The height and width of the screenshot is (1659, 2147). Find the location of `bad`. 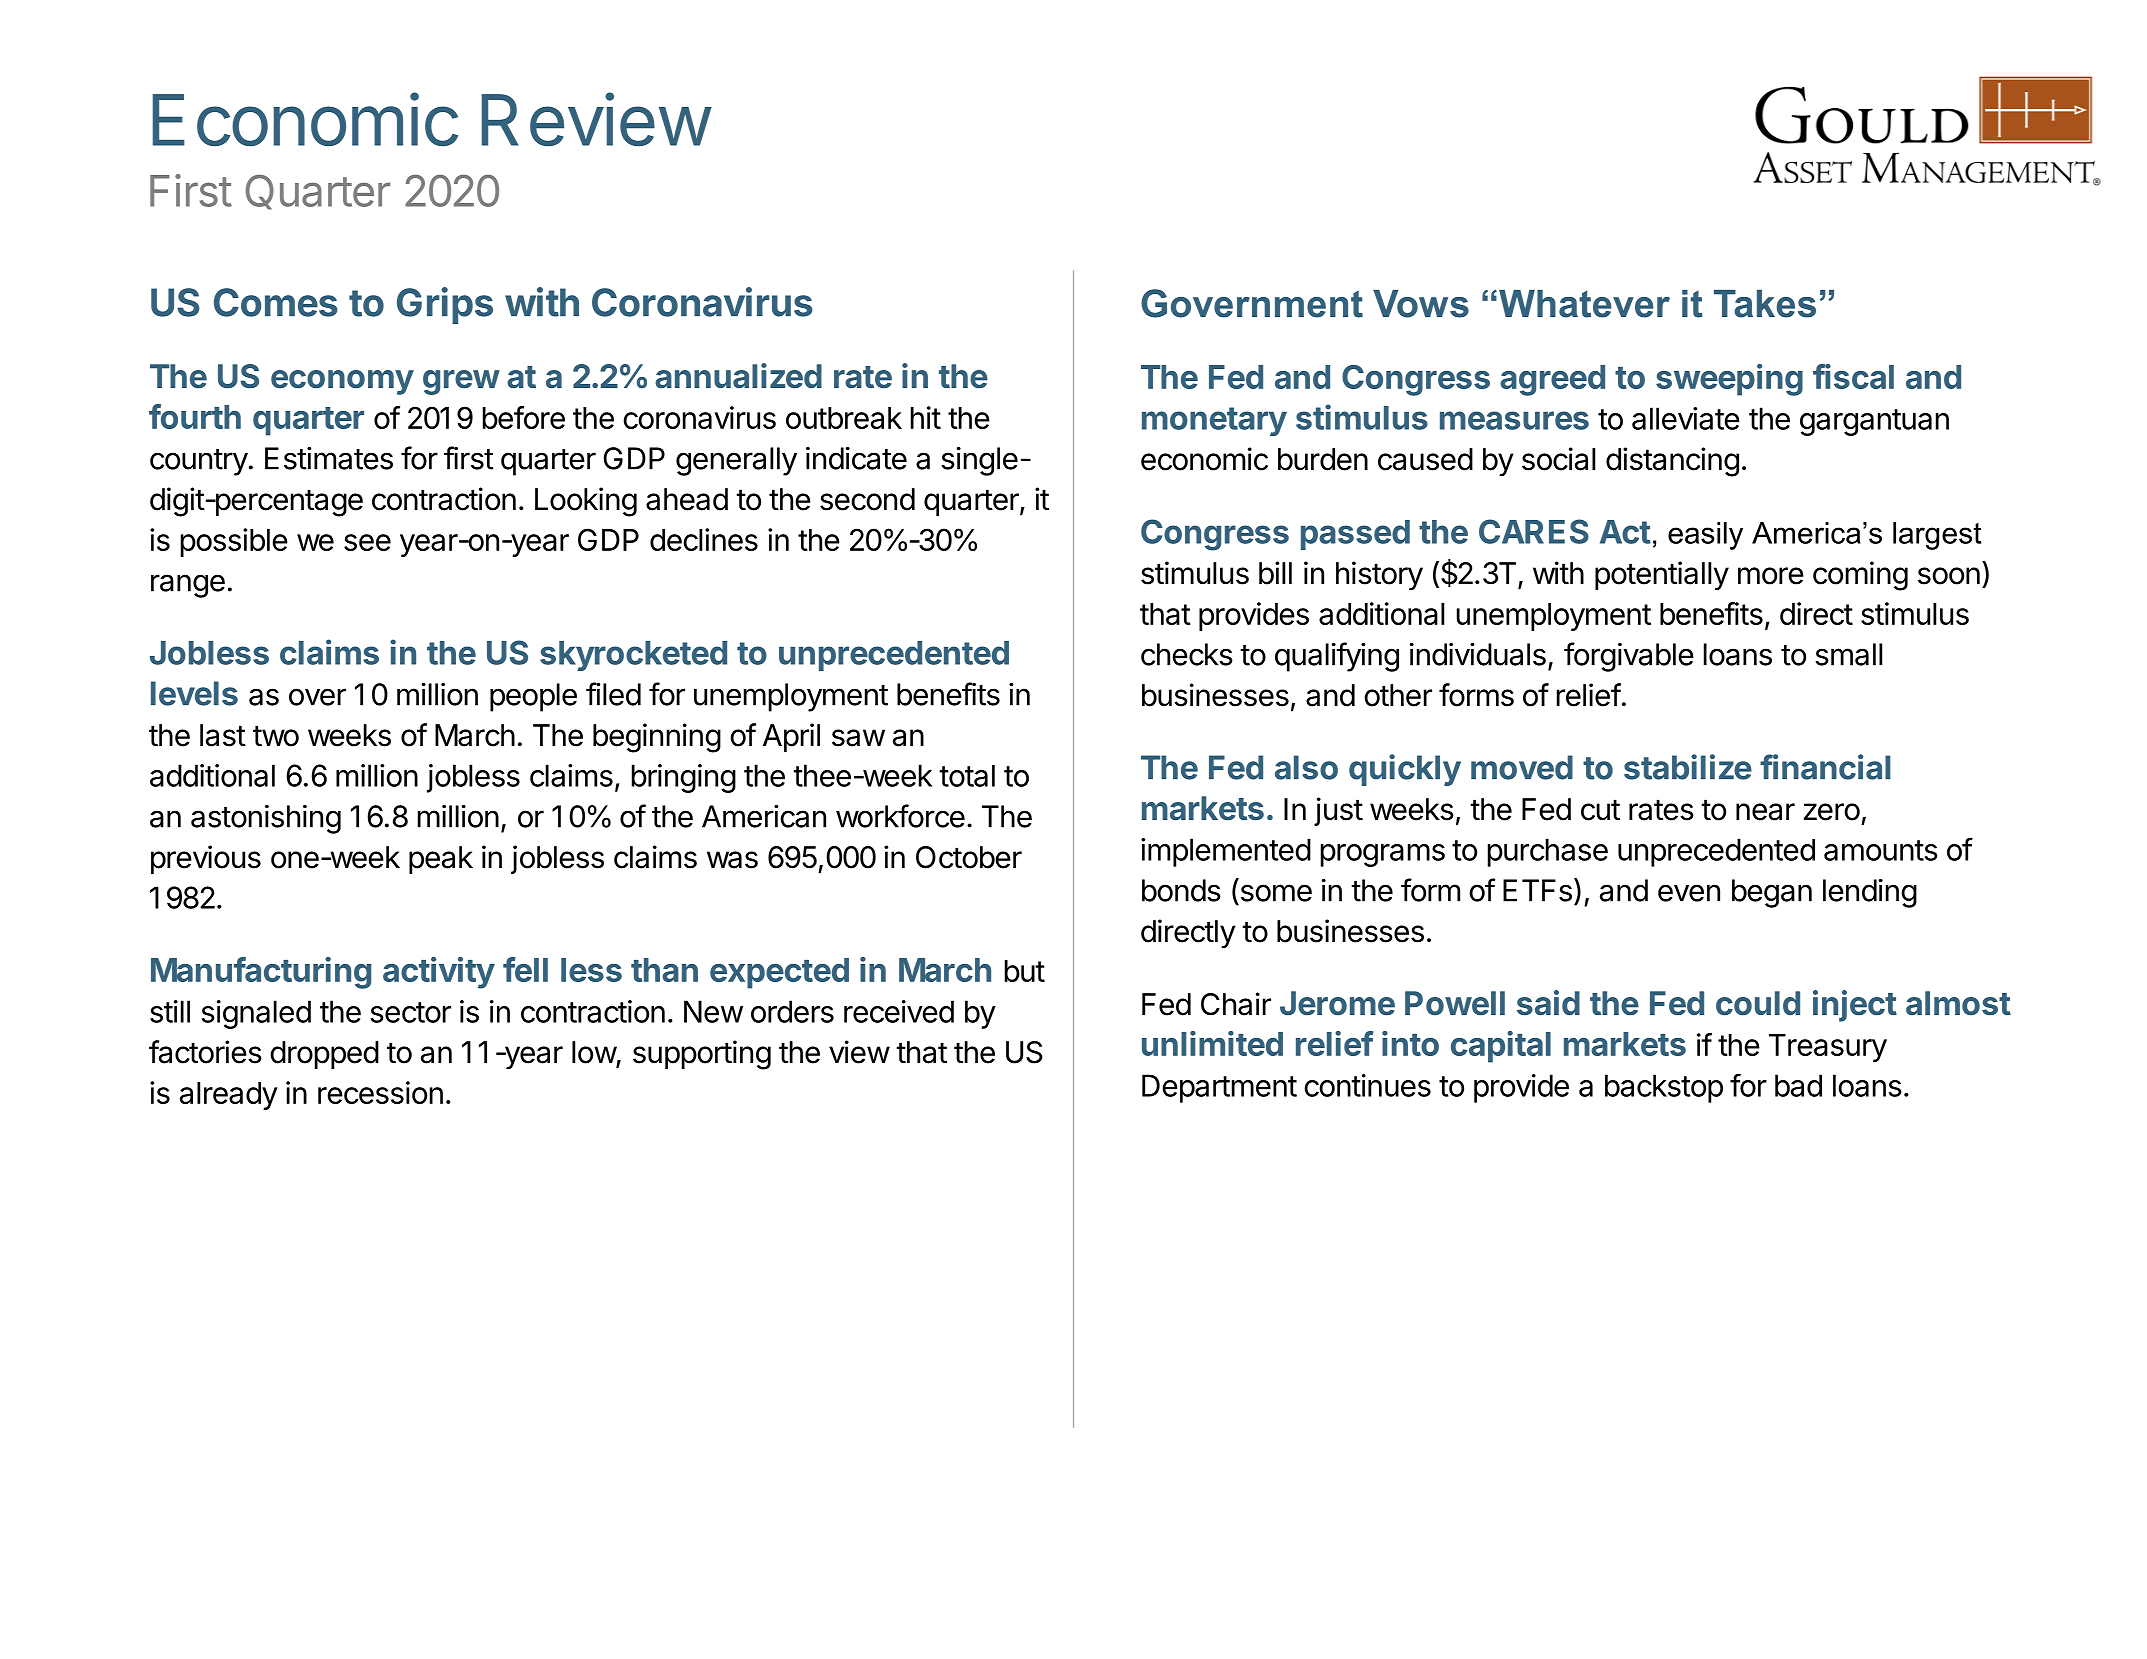

bad is located at coordinates (1798, 1085).
